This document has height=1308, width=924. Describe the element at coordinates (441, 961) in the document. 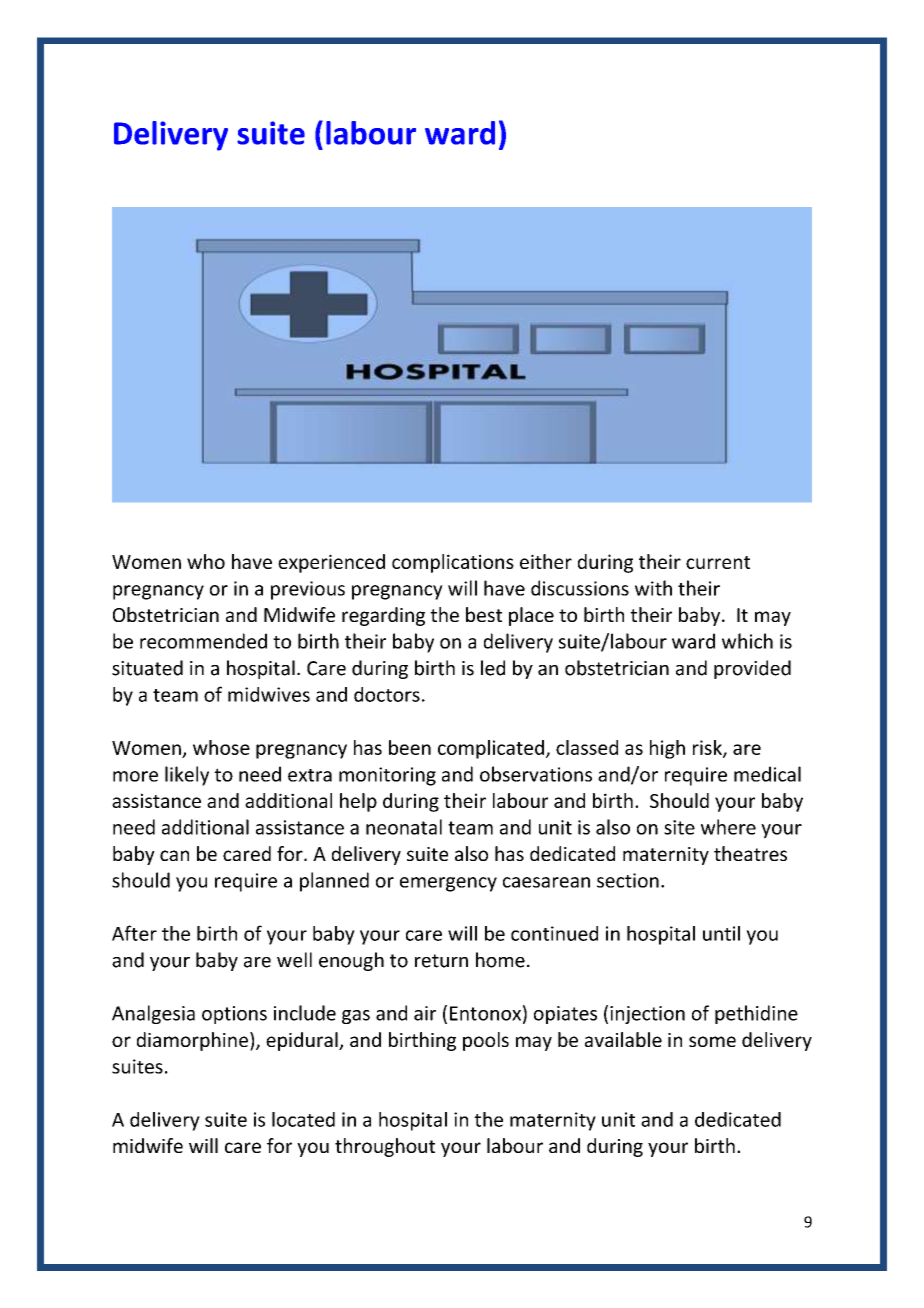

I see `return` at that location.
